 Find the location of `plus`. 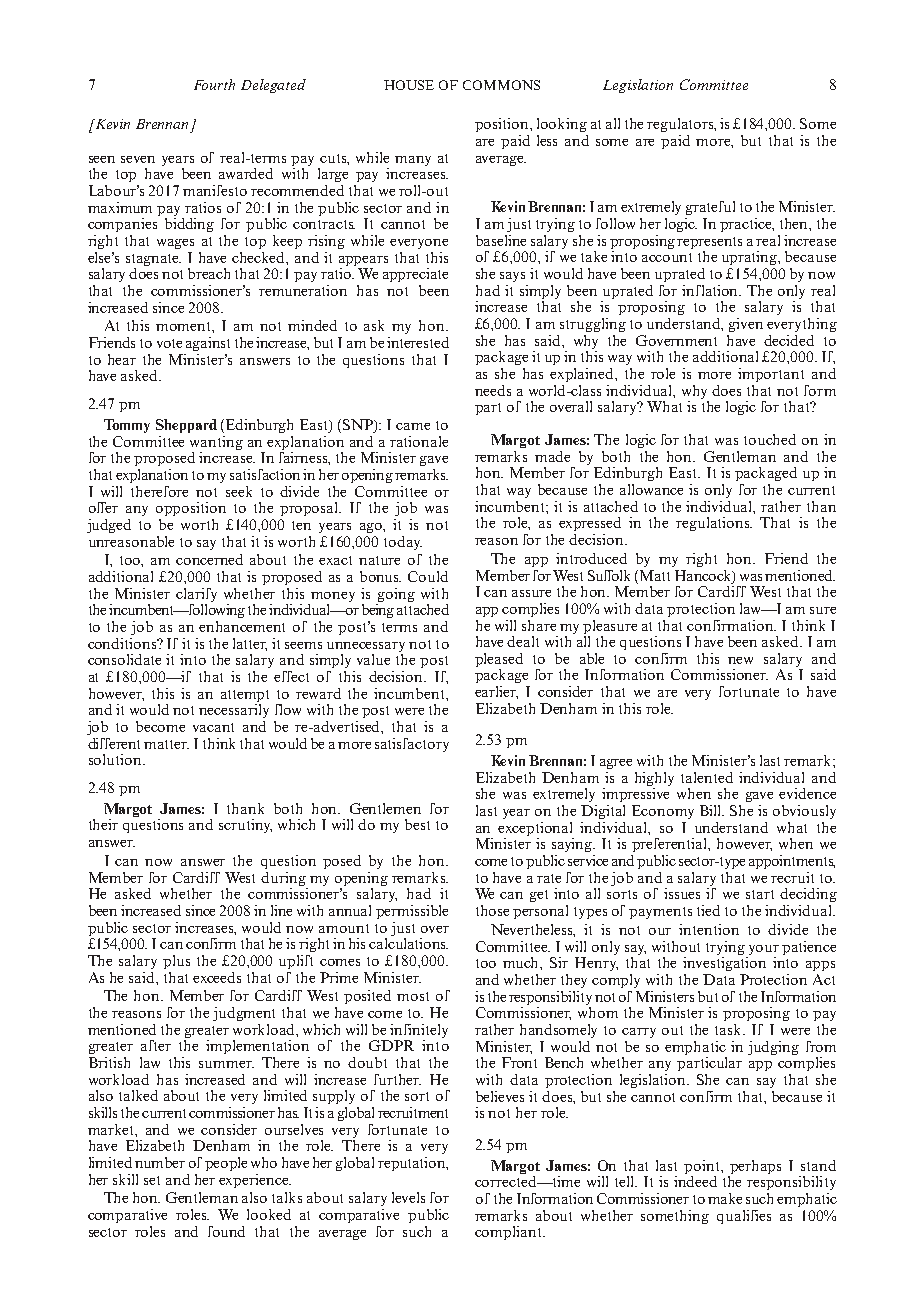

plus is located at coordinates (176, 962).
